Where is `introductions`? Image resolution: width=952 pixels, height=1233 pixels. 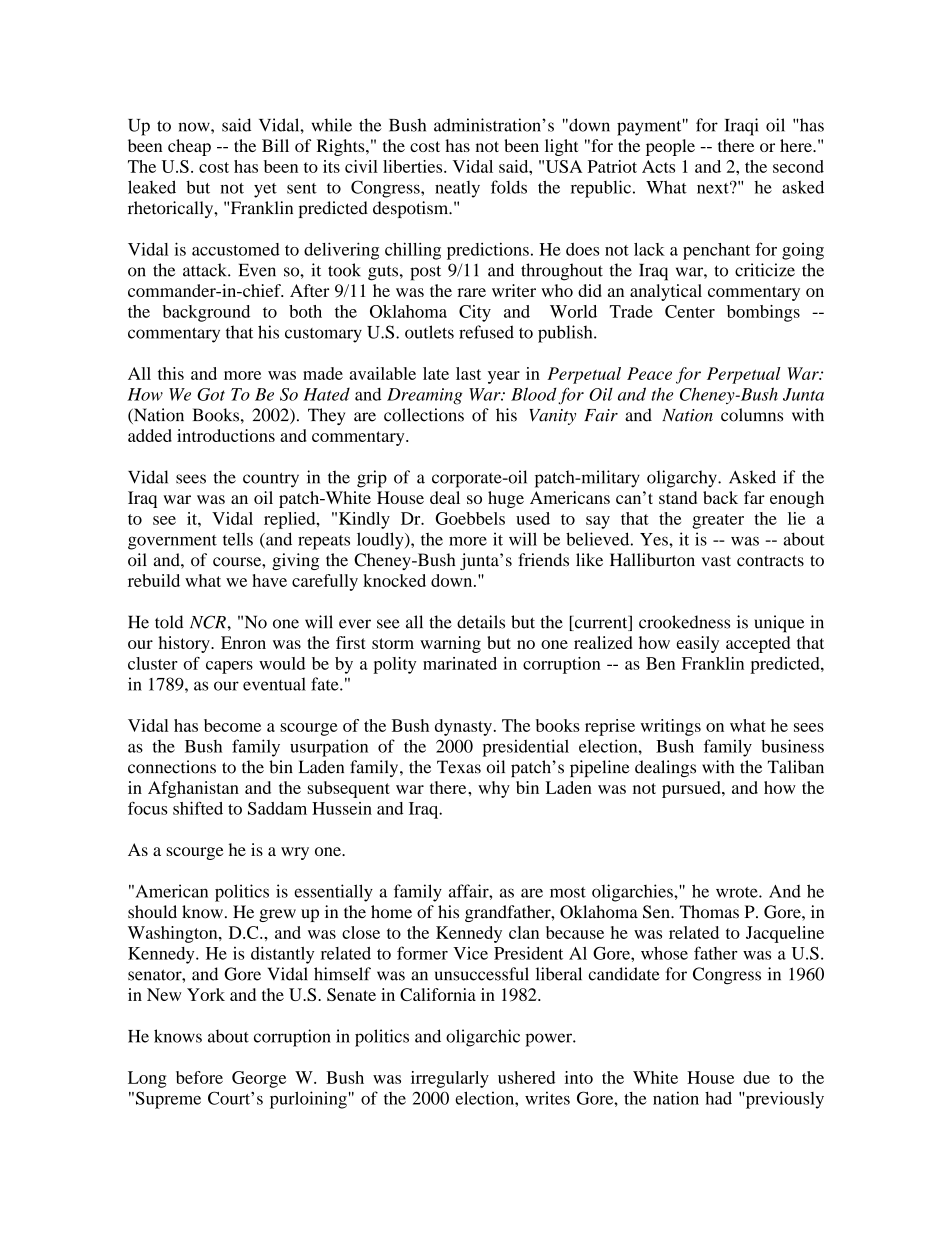
introductions is located at coordinates (226, 435).
